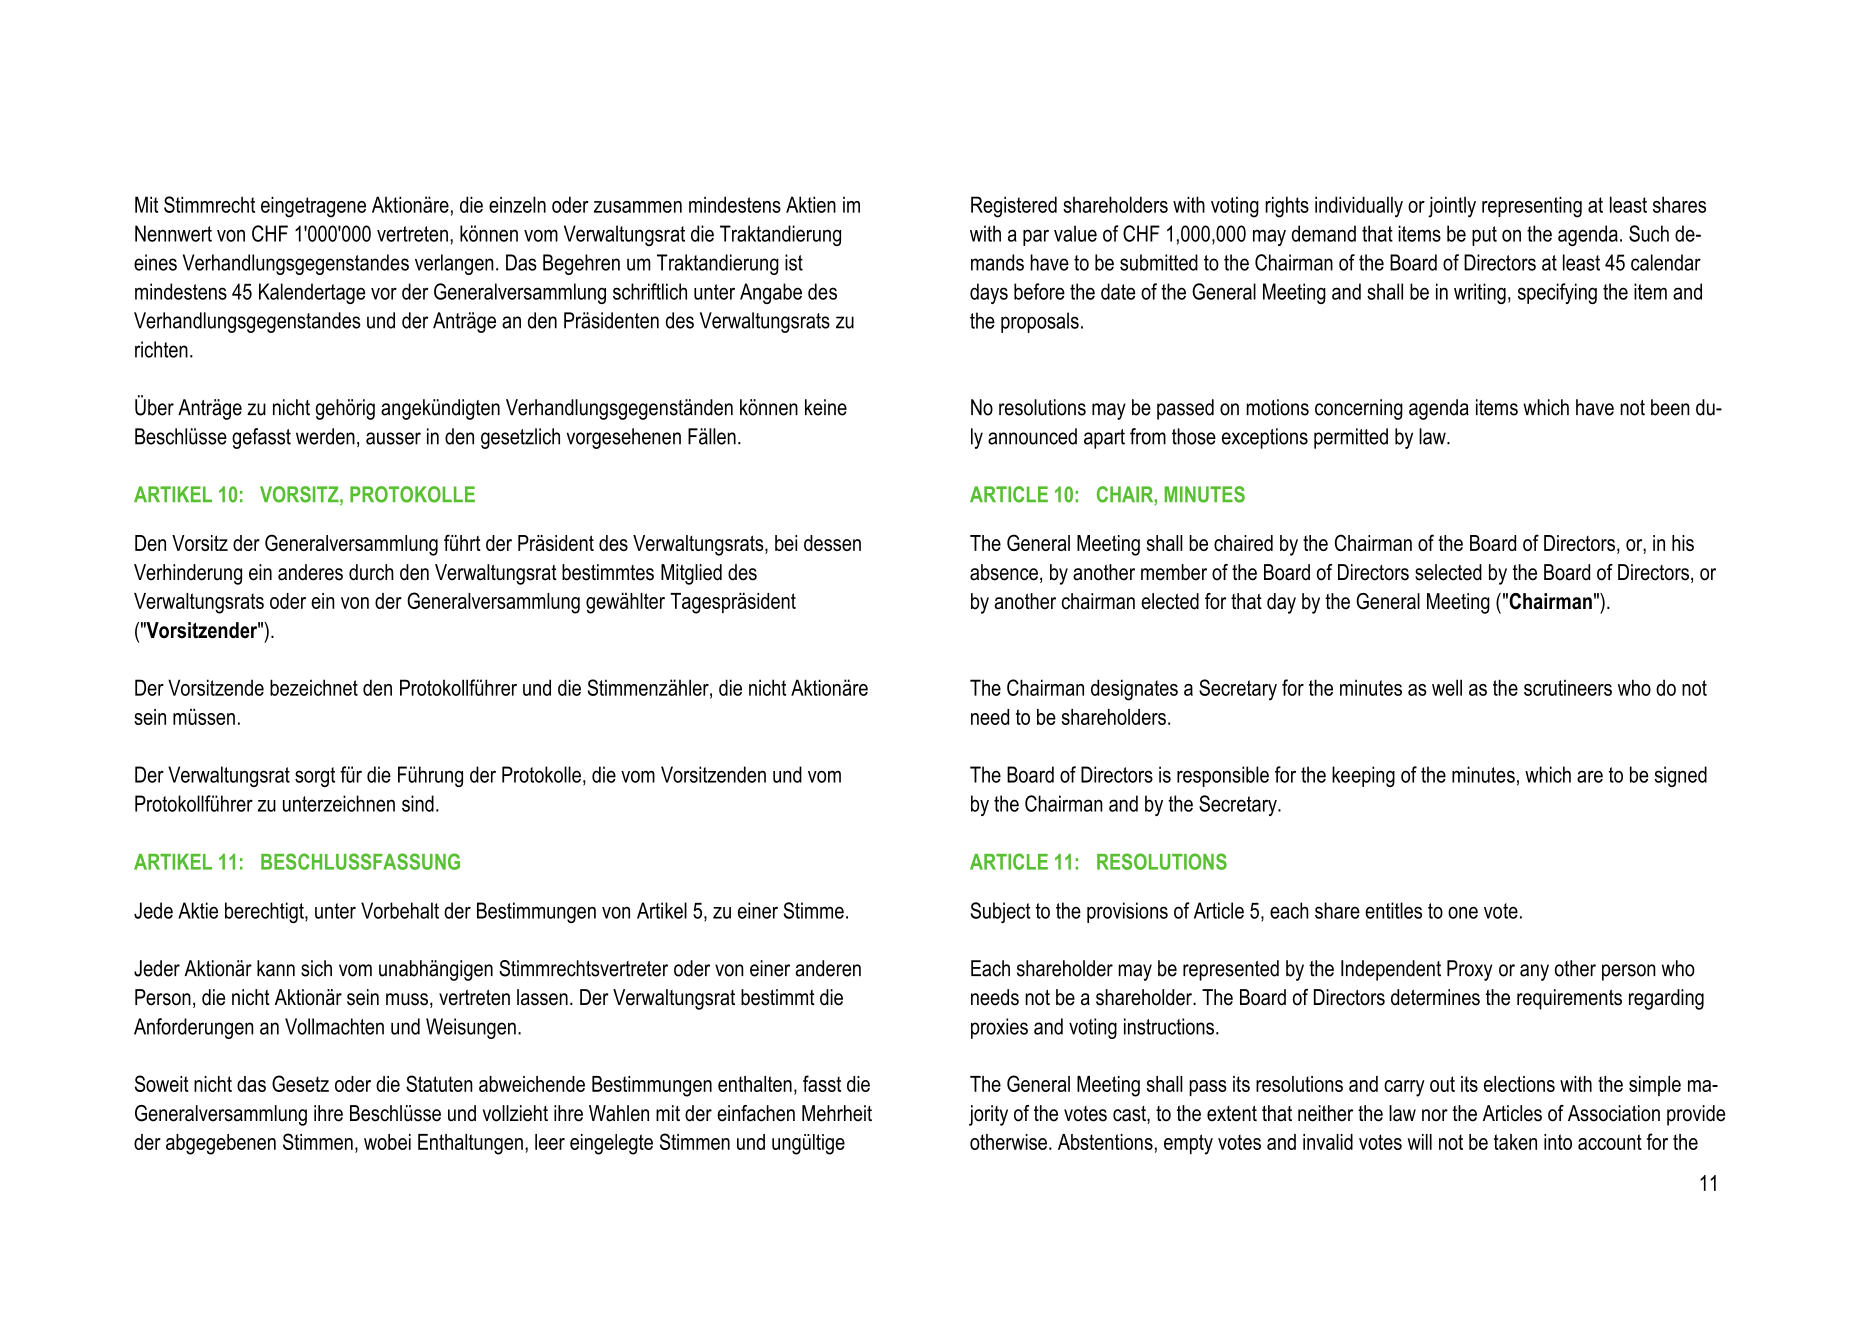 Image resolution: width=1873 pixels, height=1325 pixels. I want to click on Abstentions, so click(1105, 1142).
